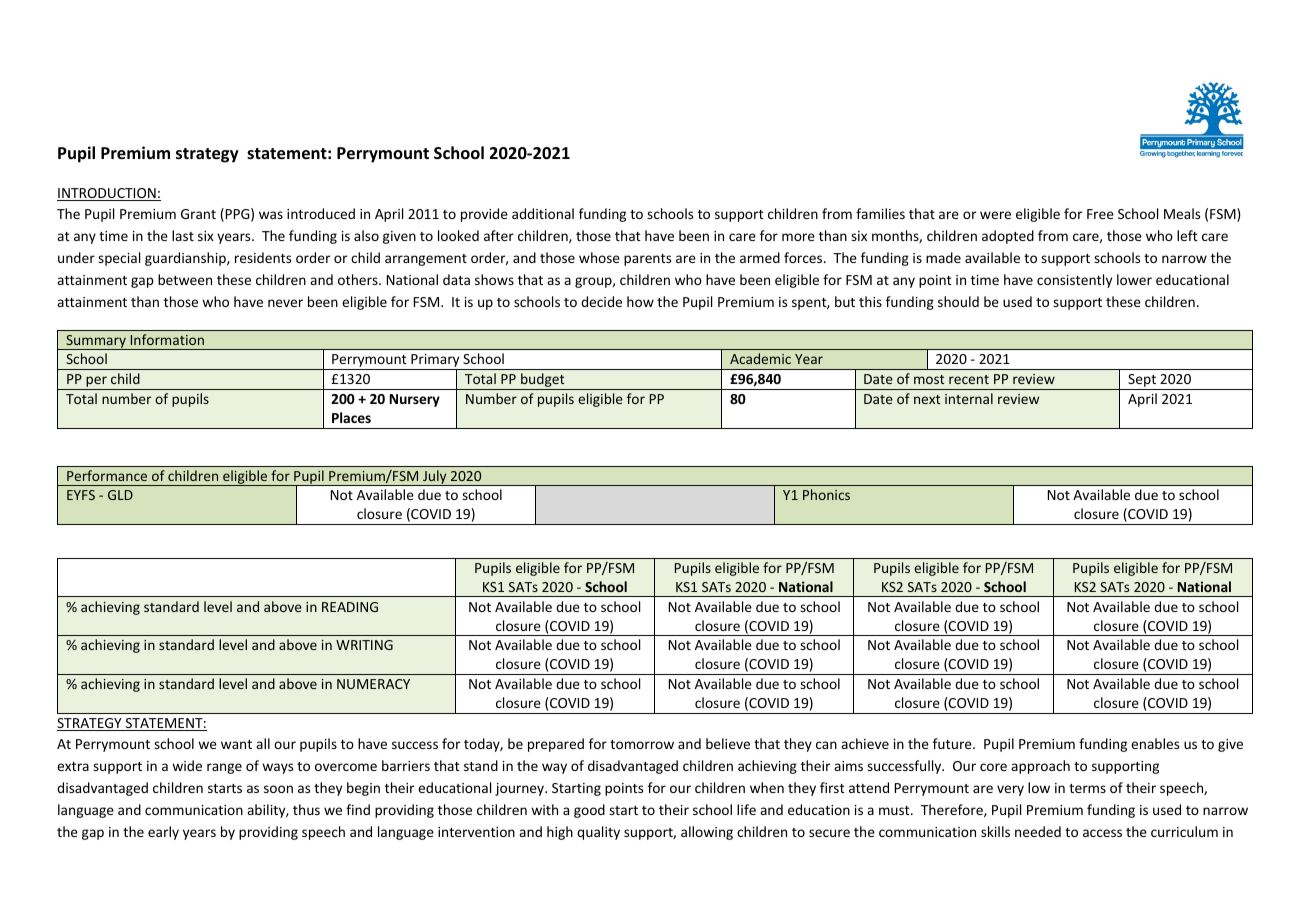  I want to click on additional, so click(543, 213).
